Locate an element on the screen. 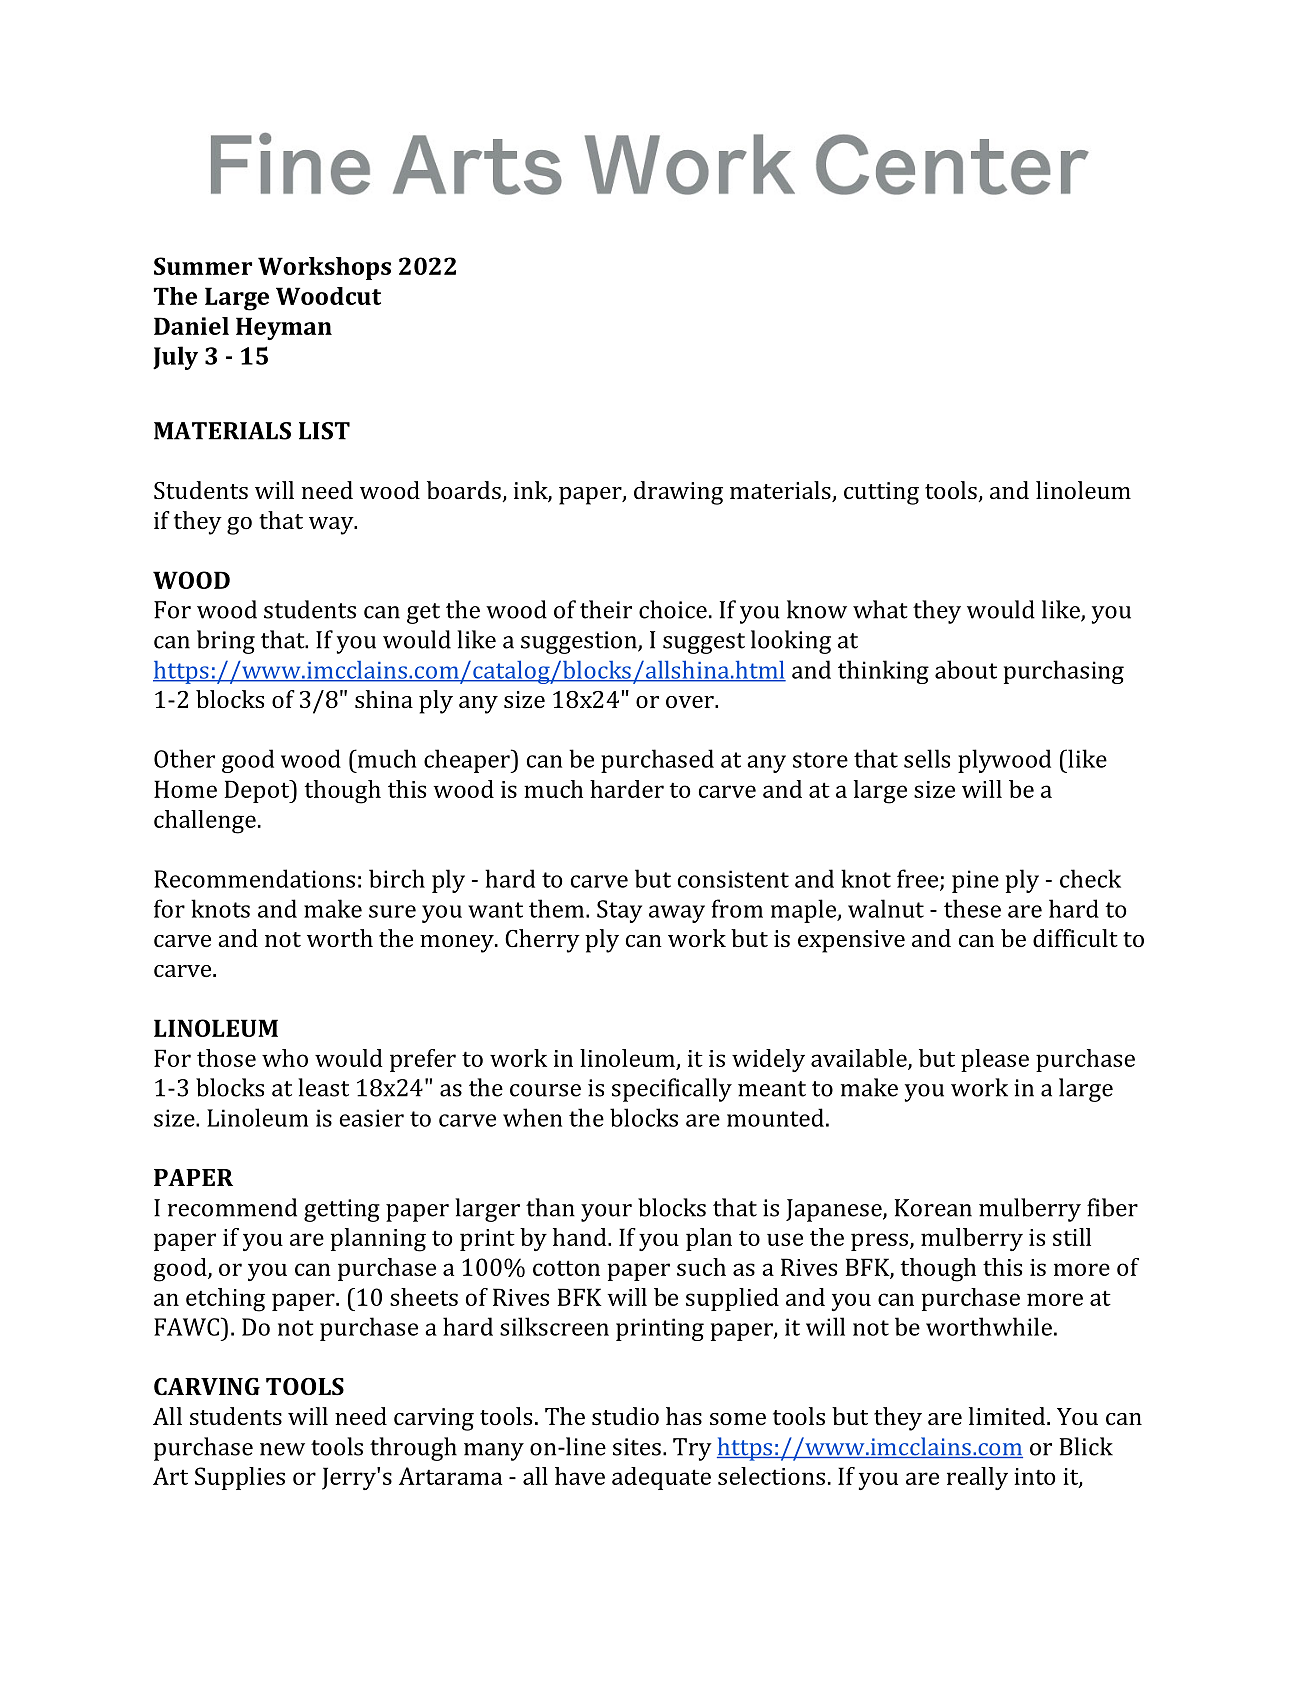 The image size is (1300, 1682). new is located at coordinates (282, 1449).
